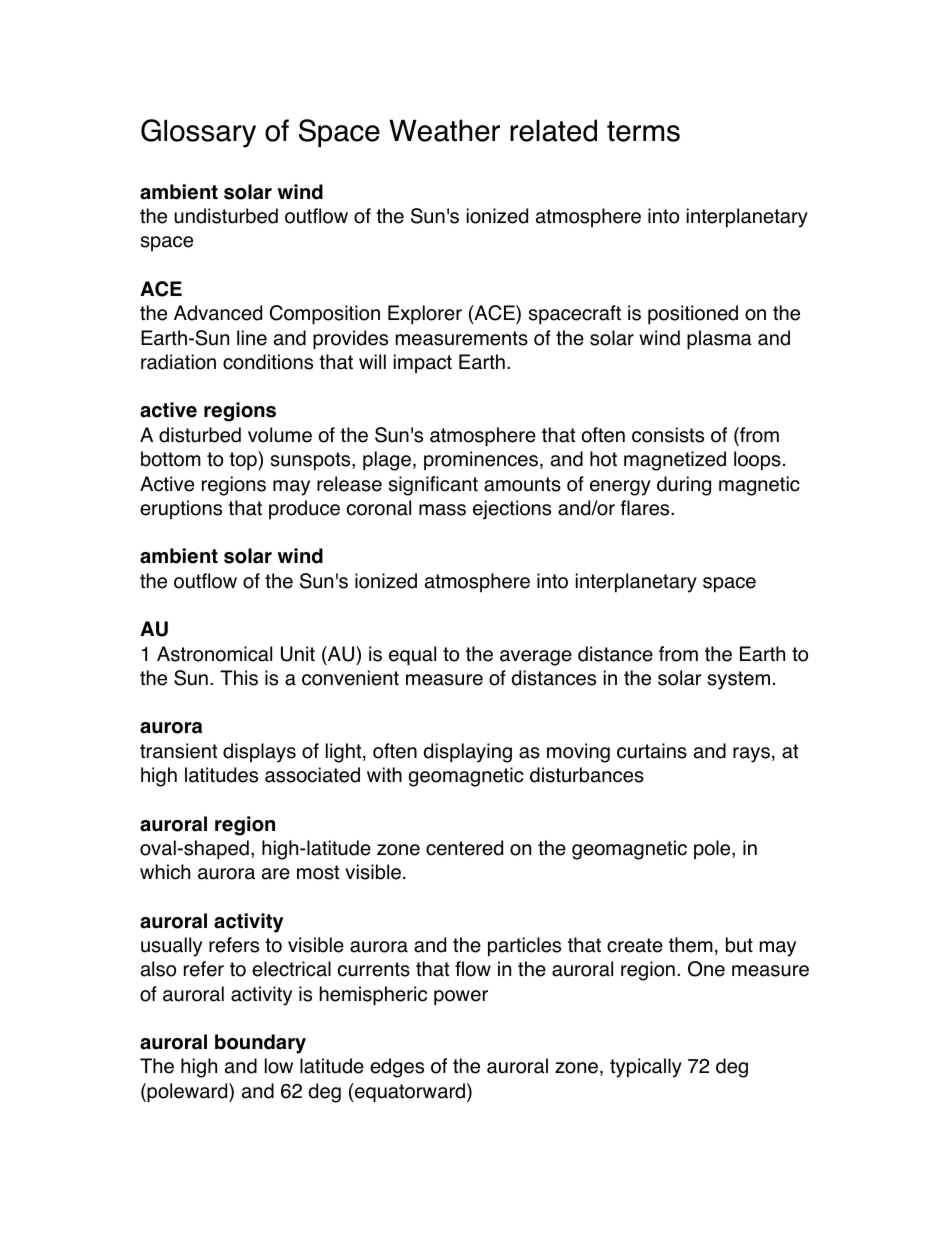 The image size is (952, 1233). What do you see at coordinates (481, 460) in the page?
I see `prominences` at bounding box center [481, 460].
